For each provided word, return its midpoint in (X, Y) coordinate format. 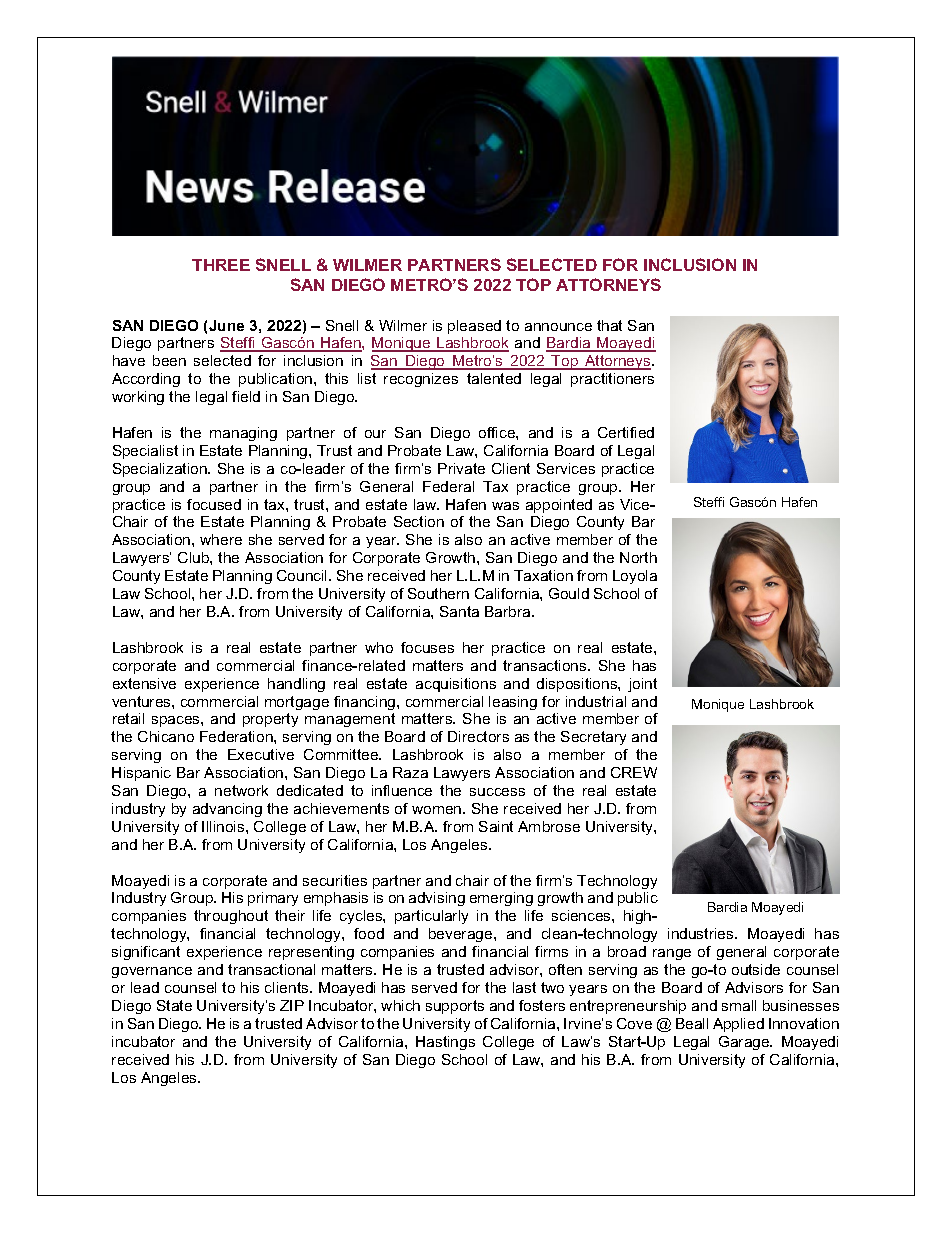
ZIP (292, 1005)
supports (455, 1007)
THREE (221, 265)
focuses (427, 647)
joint (642, 685)
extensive (144, 683)
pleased (474, 327)
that (609, 325)
